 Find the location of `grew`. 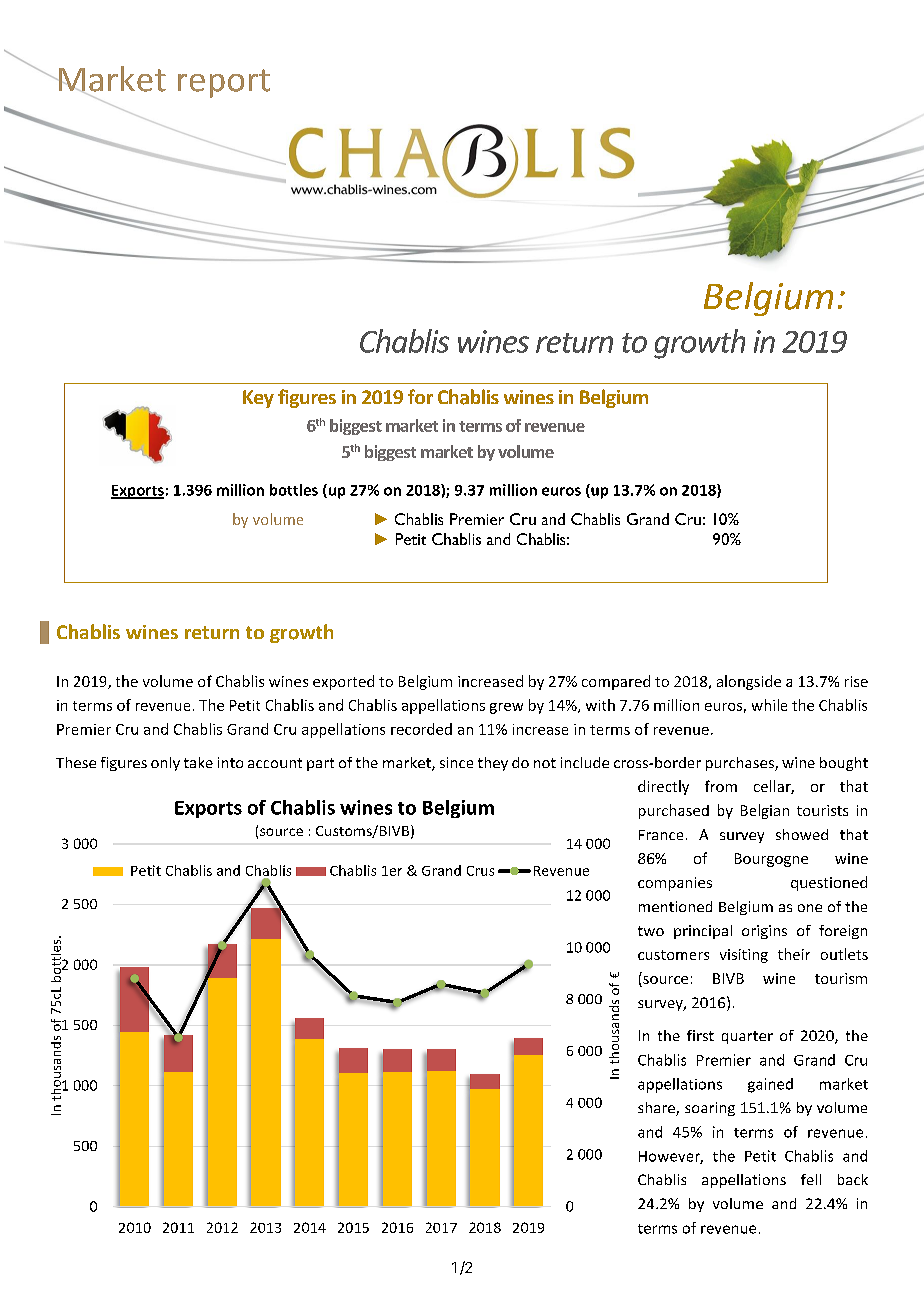

grew is located at coordinates (506, 708).
